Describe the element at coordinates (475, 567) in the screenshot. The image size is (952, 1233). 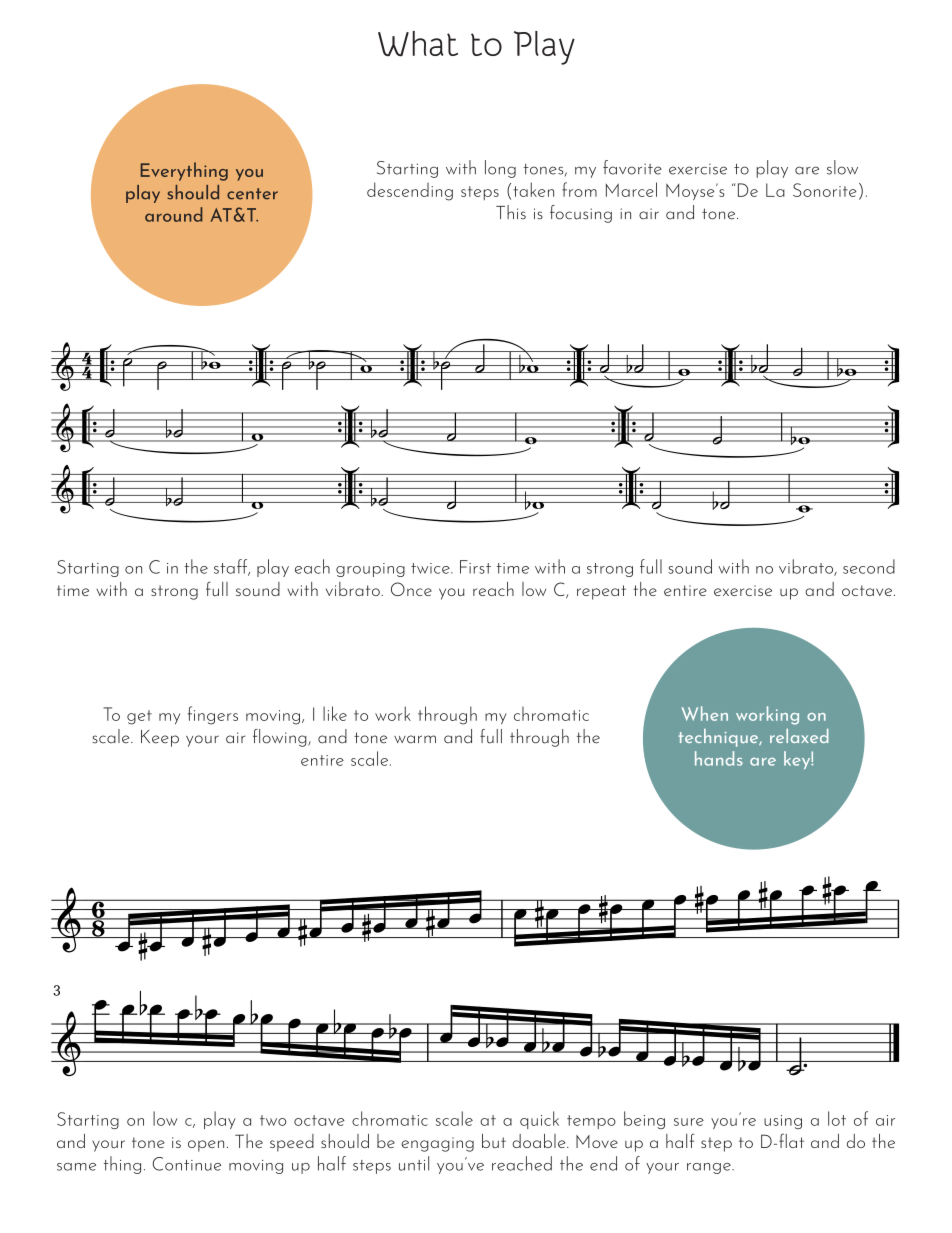
I see `First` at that location.
